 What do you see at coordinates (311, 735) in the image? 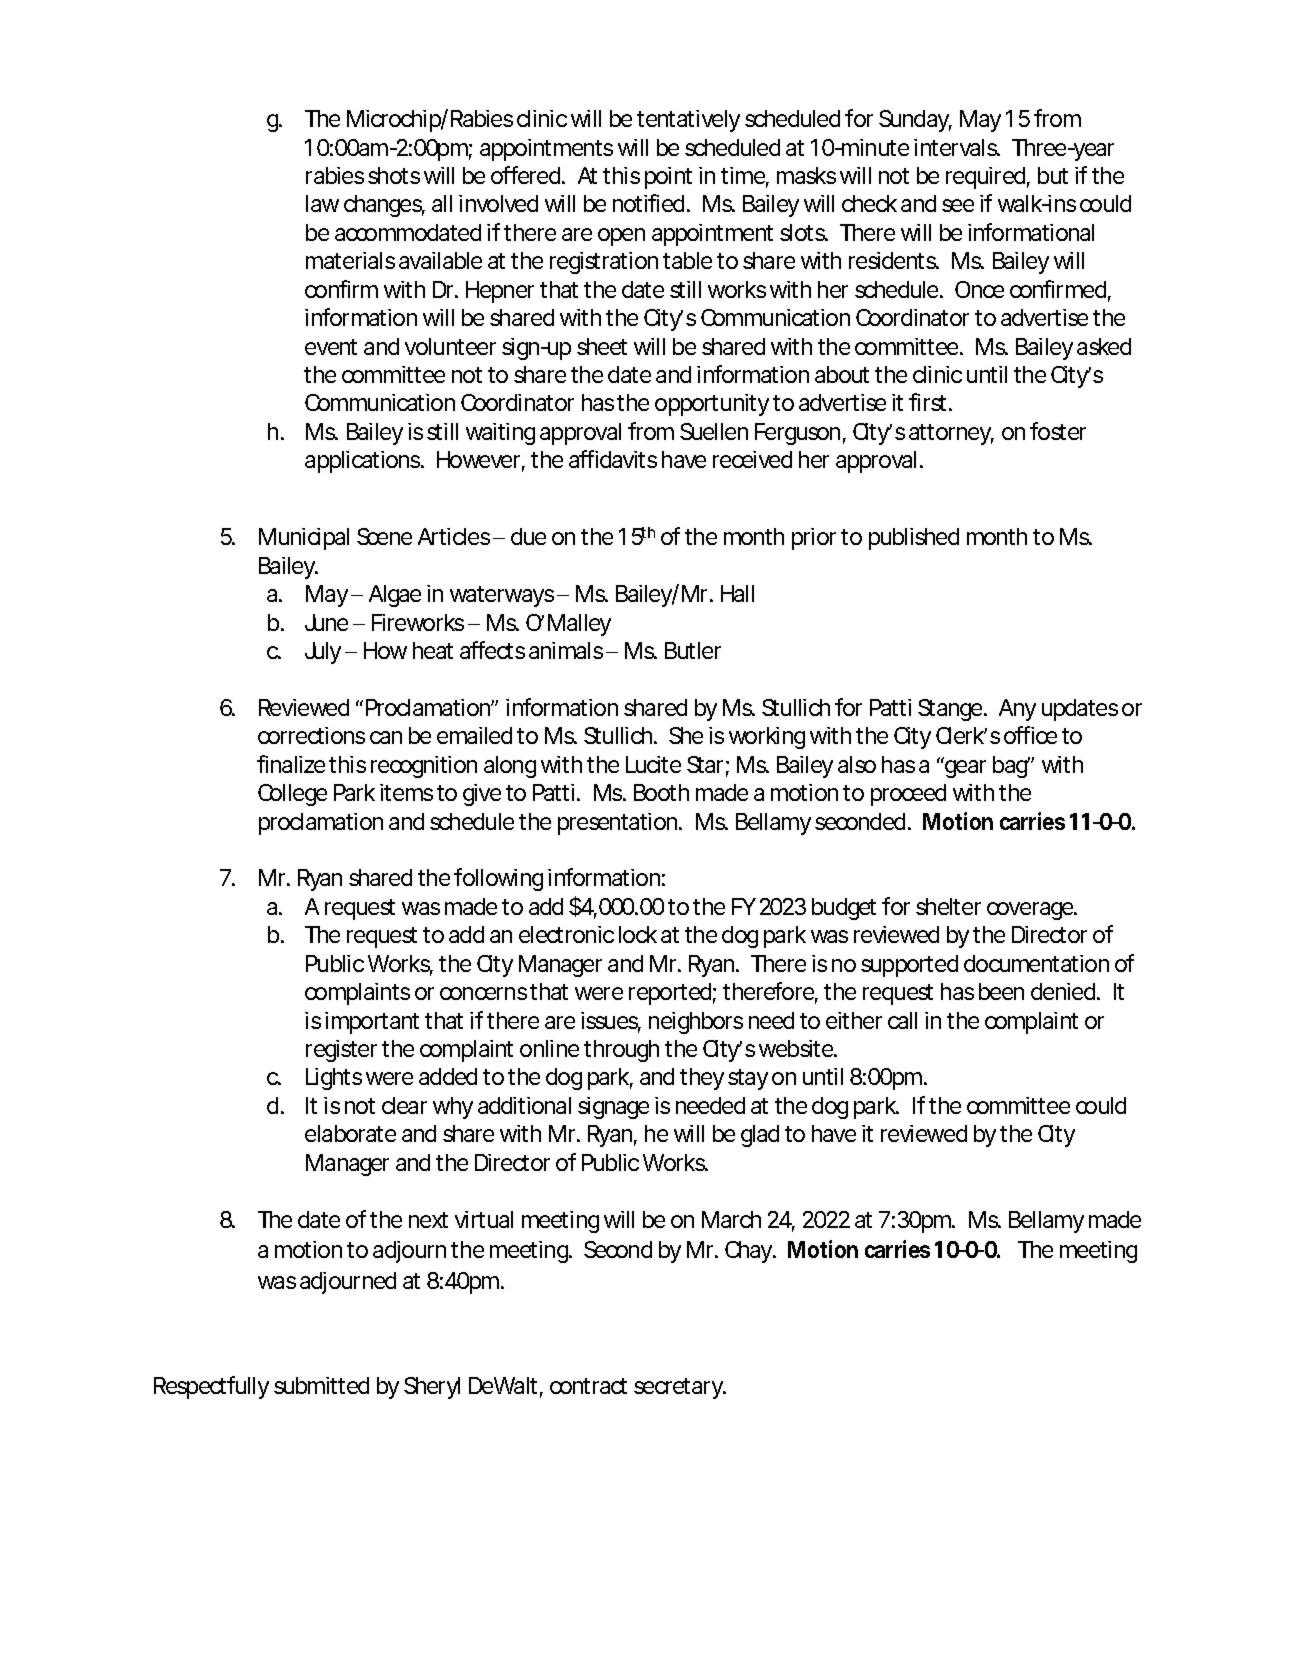
I see `corrections` at bounding box center [311, 735].
